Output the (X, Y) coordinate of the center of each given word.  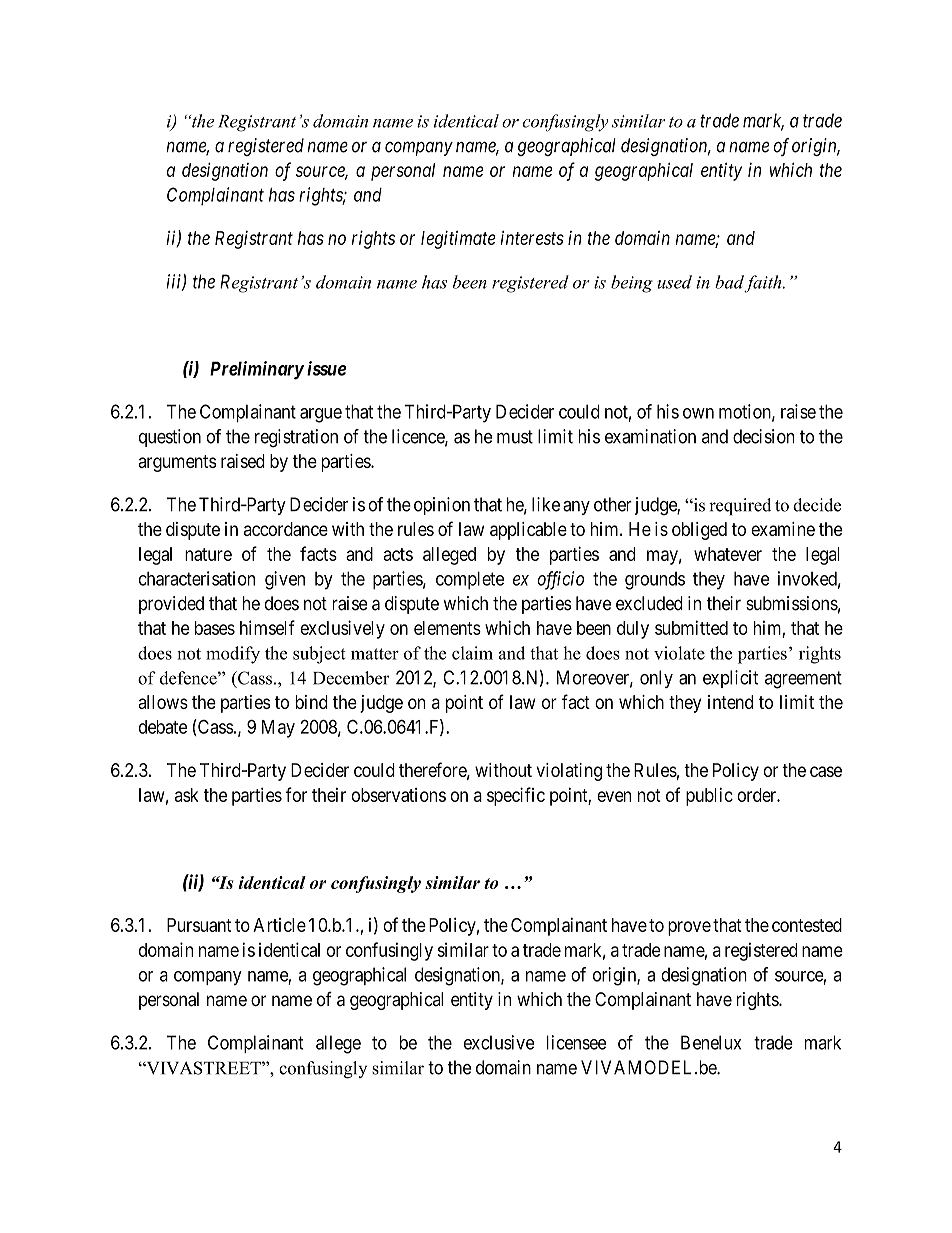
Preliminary (257, 370)
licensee (576, 1042)
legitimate (458, 240)
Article (279, 925)
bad (729, 282)
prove (689, 928)
